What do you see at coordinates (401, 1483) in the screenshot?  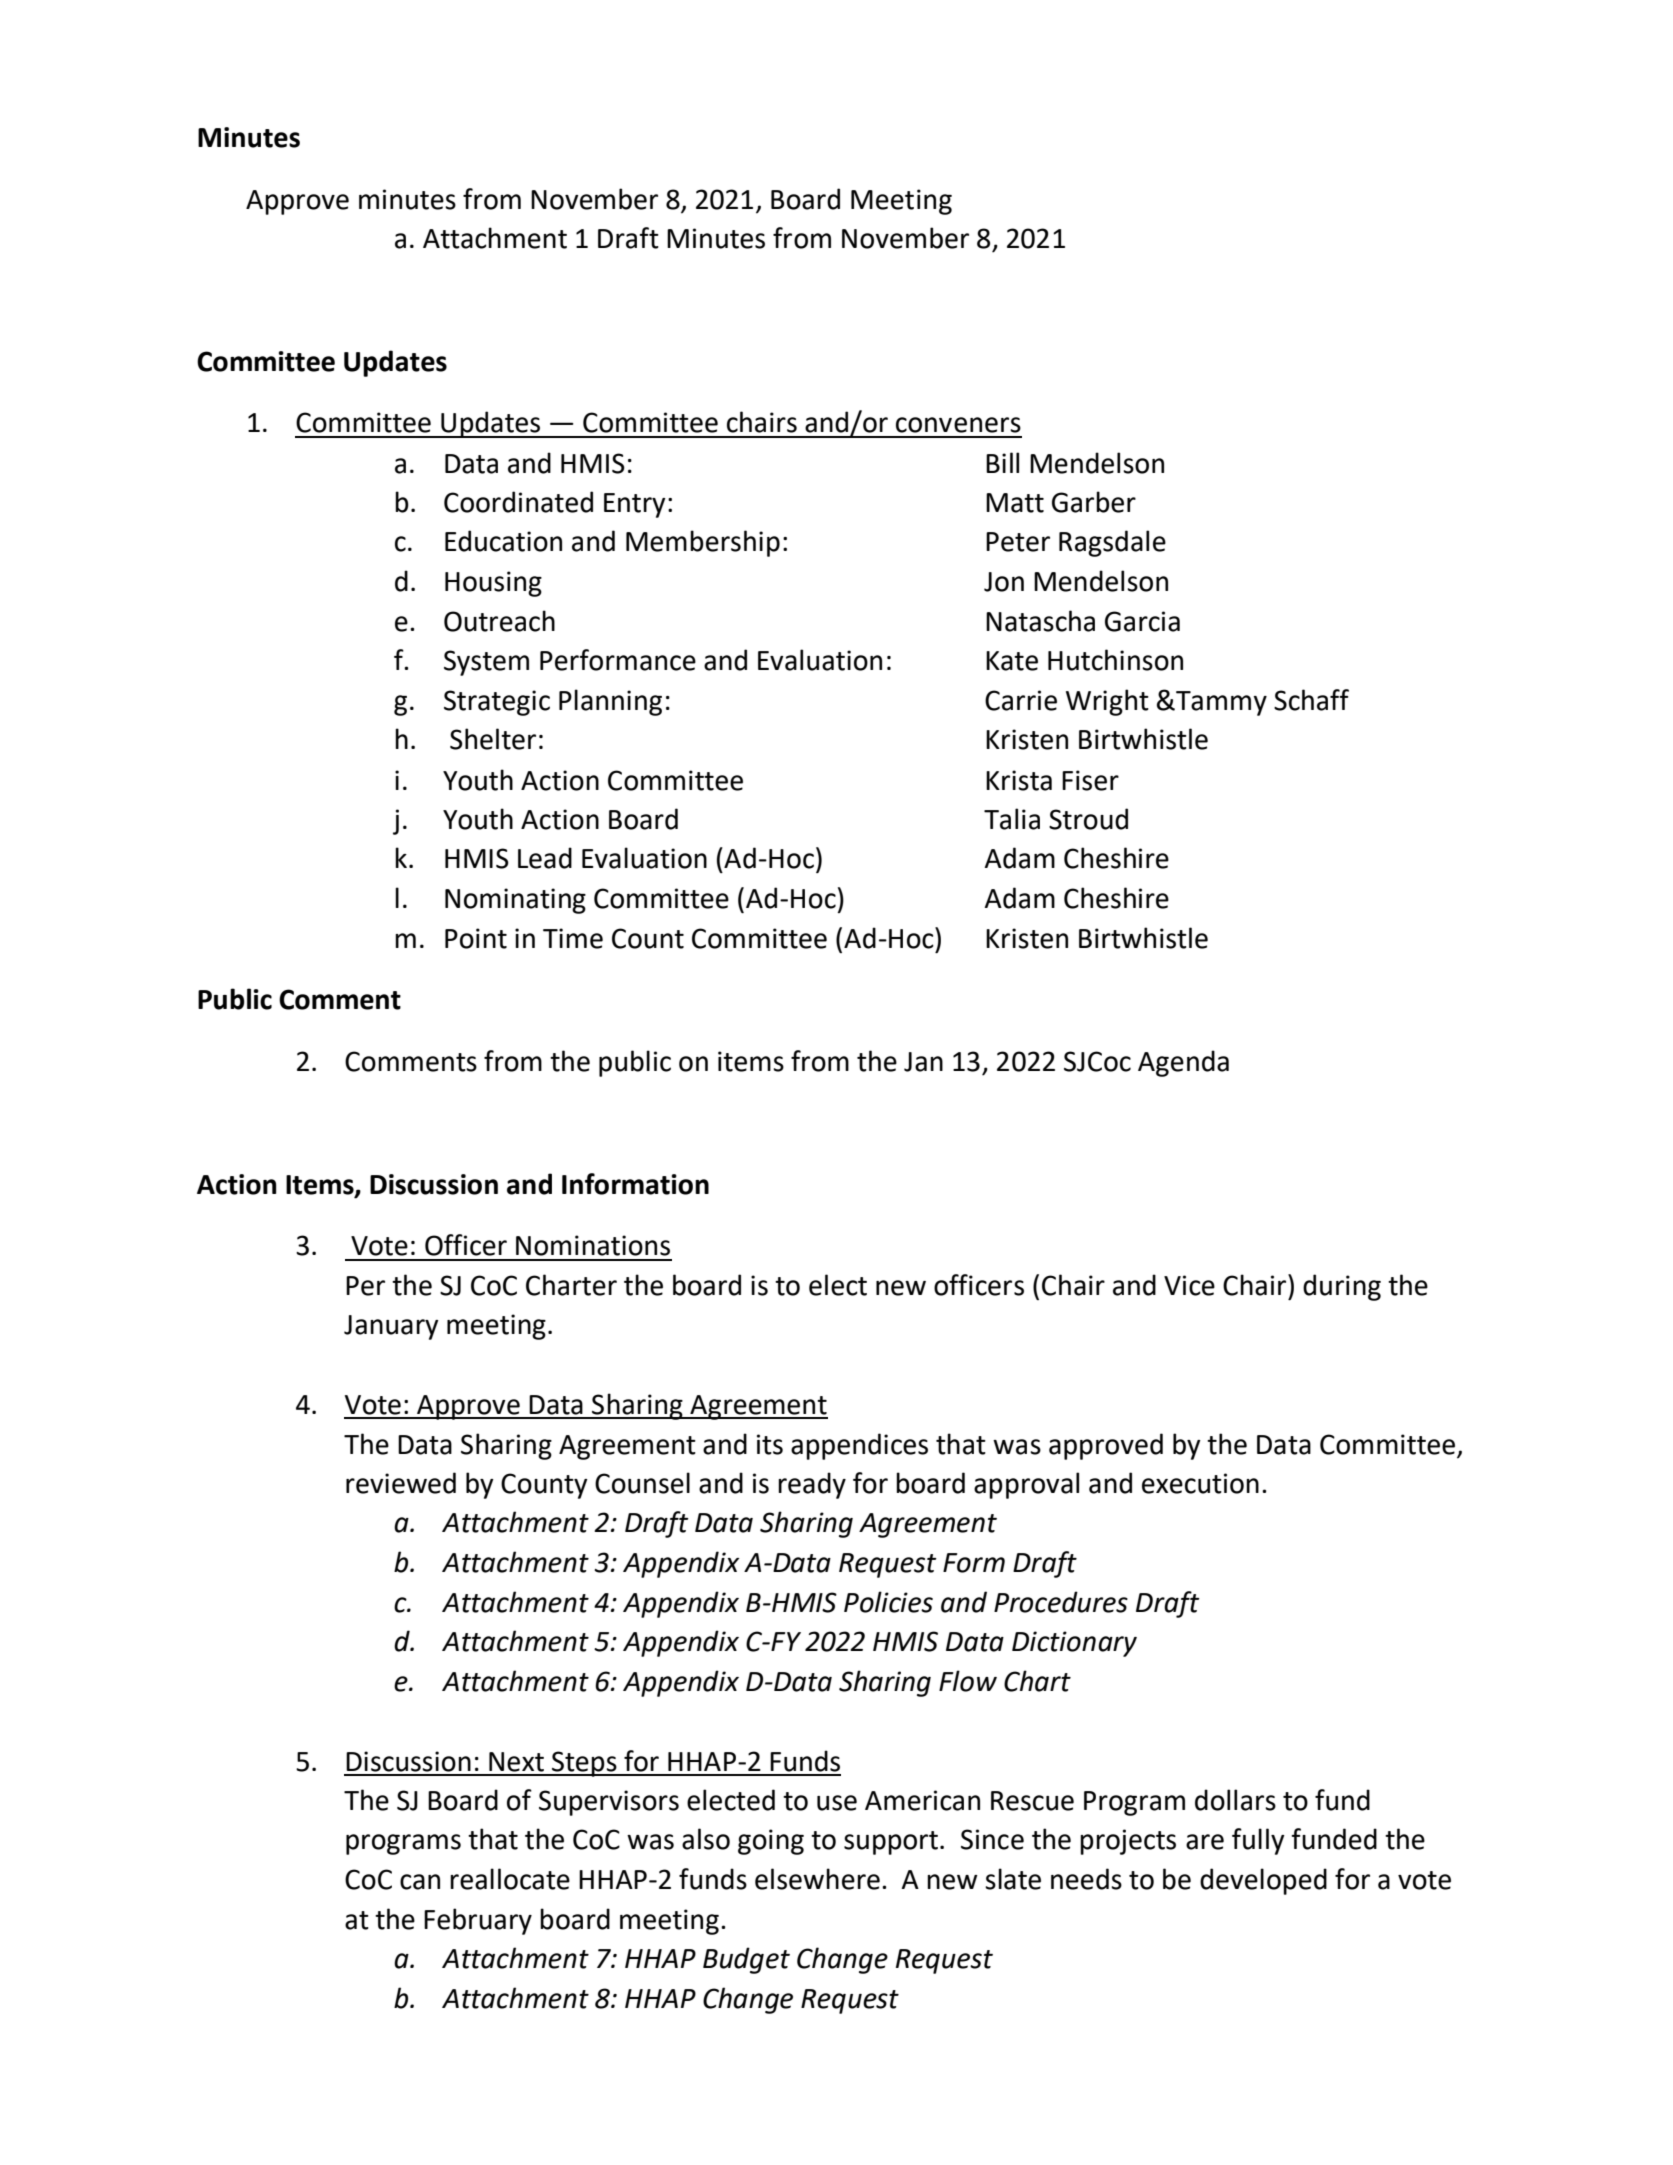 I see `reviewed` at bounding box center [401, 1483].
